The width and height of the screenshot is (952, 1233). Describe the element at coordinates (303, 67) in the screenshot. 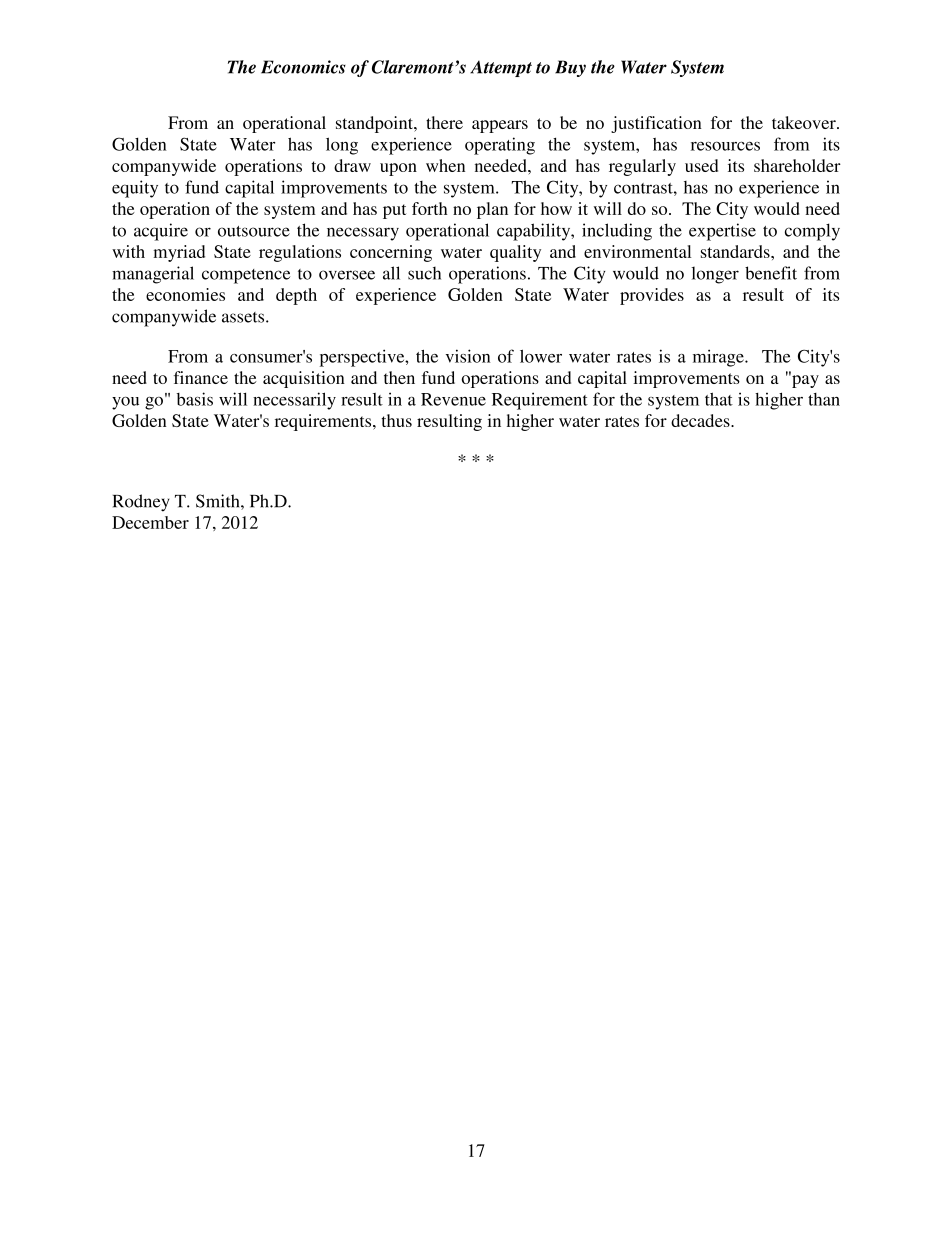

I see `Economics` at that location.
